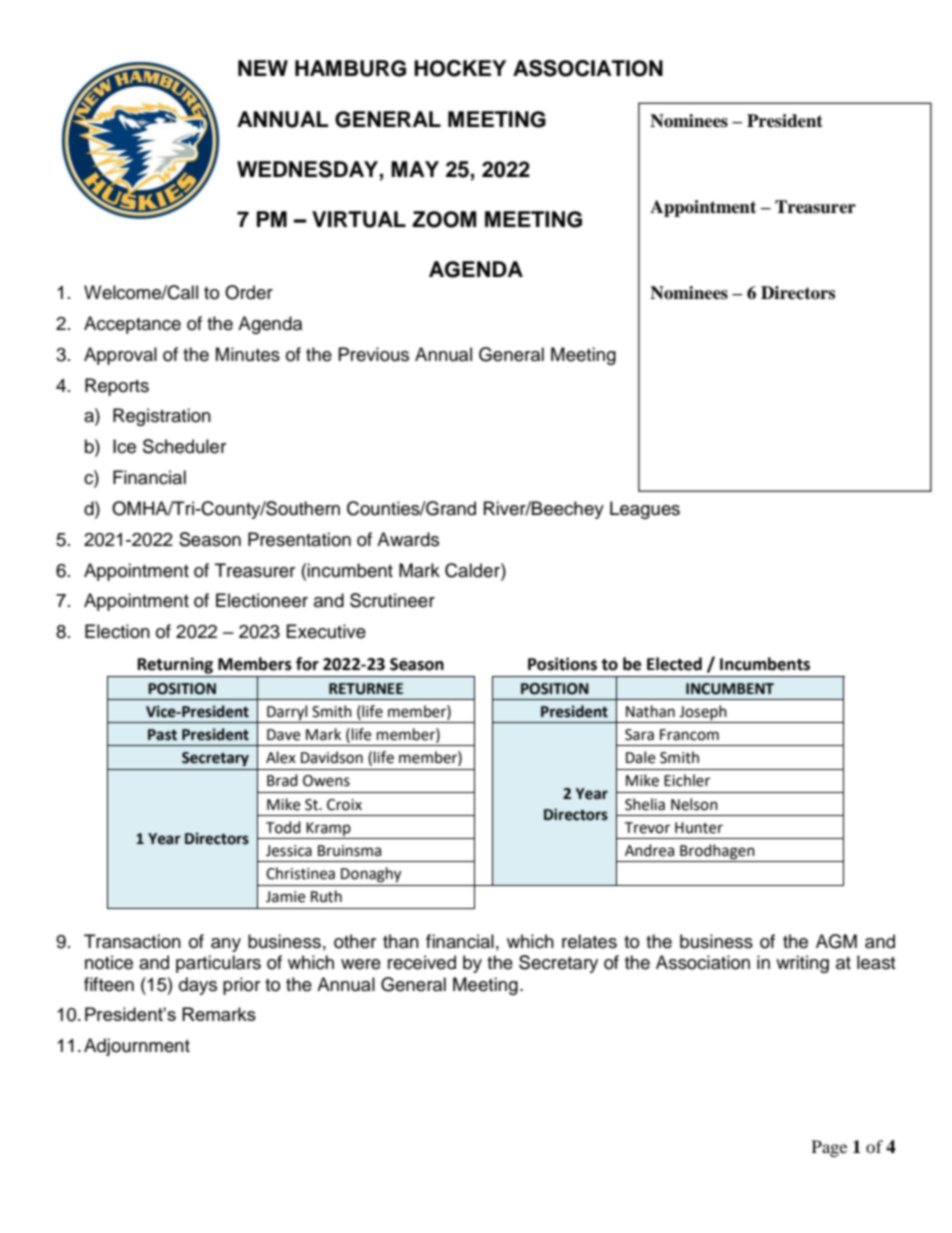 This document has width=952, height=1233. Describe the element at coordinates (184, 446) in the document. I see `Scheduler` at that location.
